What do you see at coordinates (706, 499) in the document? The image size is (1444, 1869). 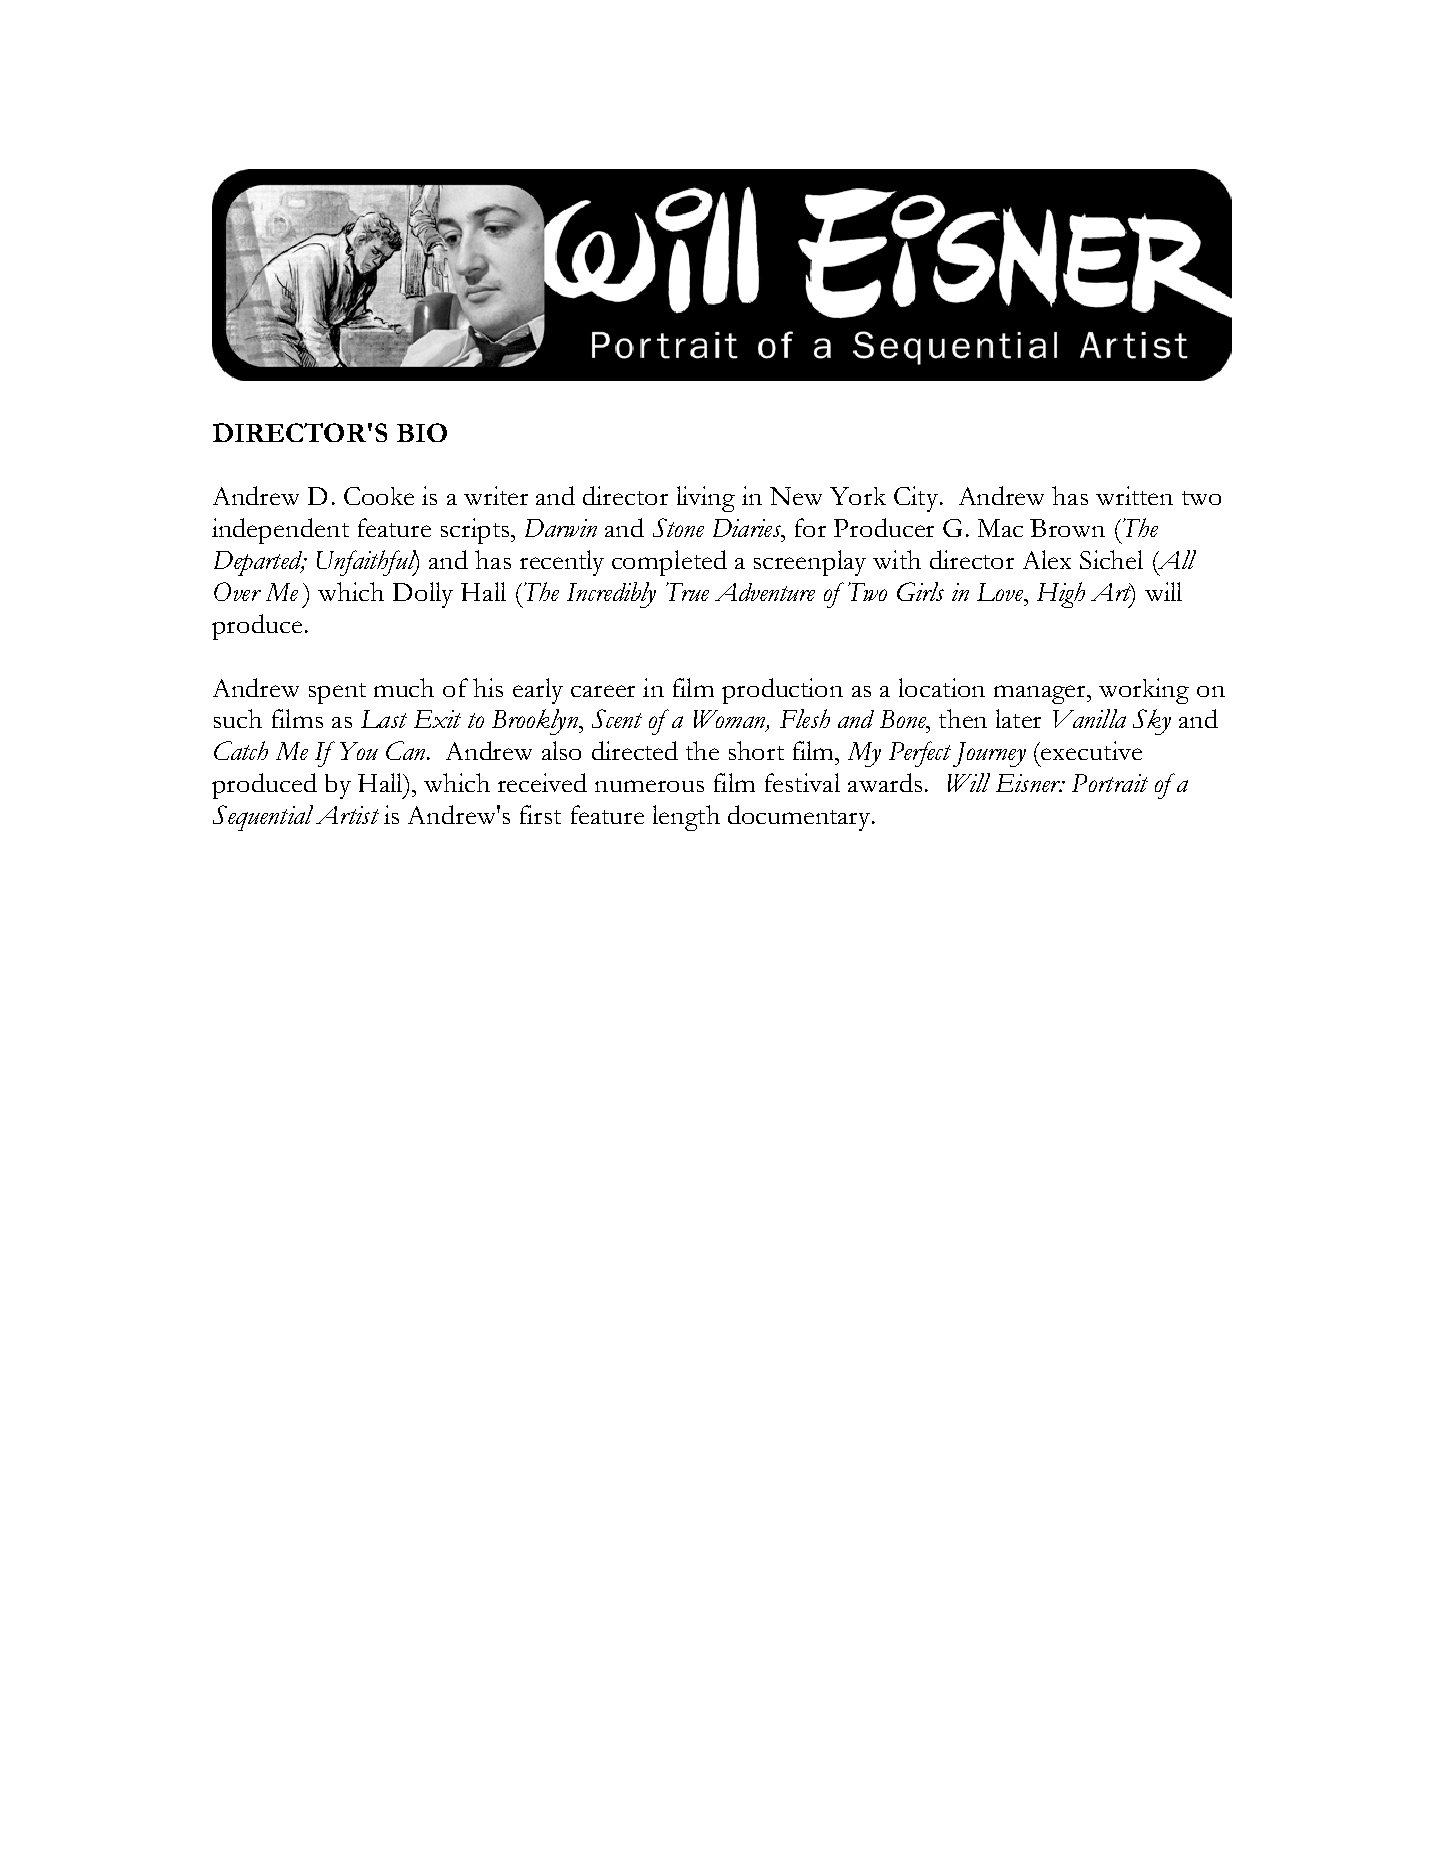 I see `living` at bounding box center [706, 499].
